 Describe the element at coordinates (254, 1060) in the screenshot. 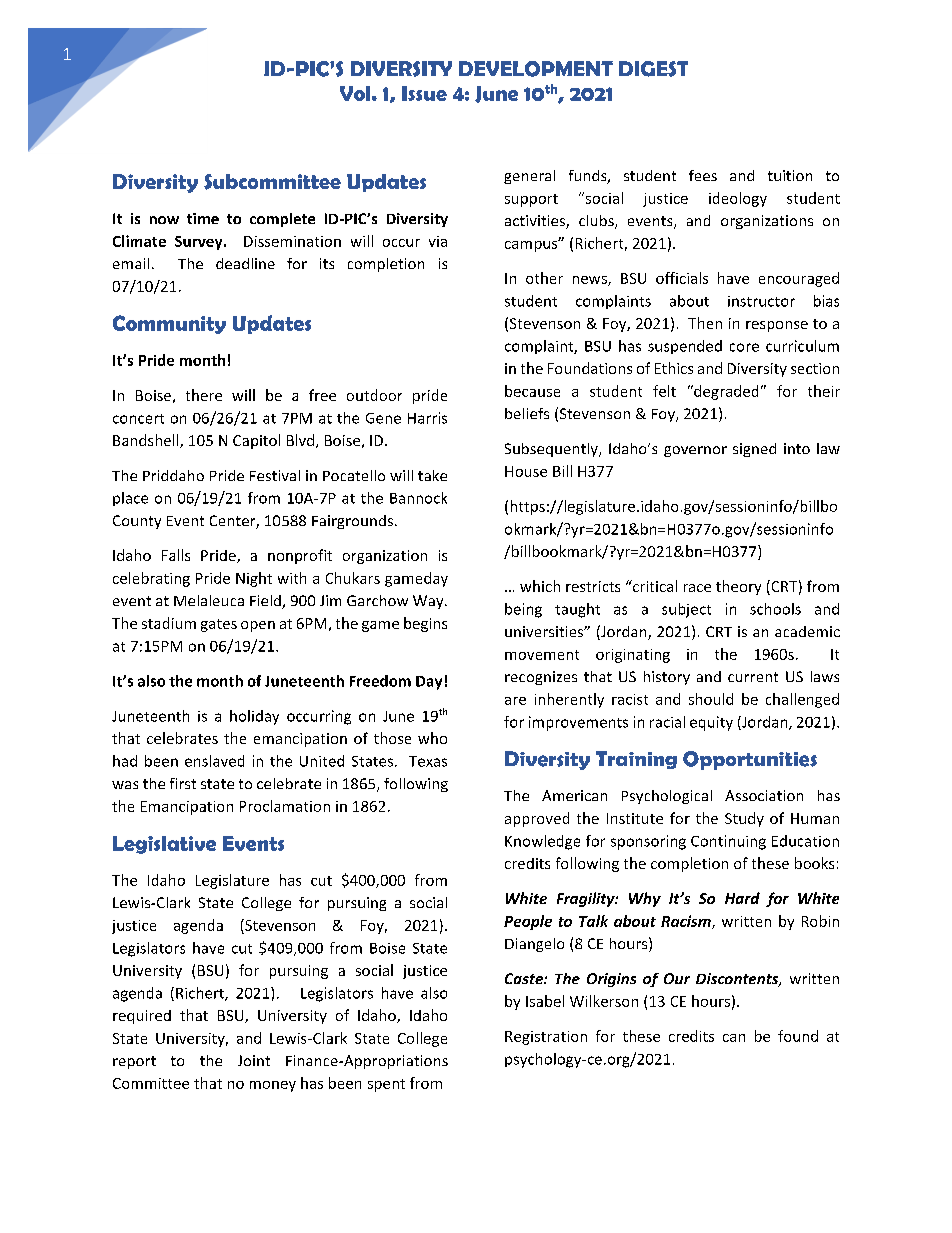

I see `Joint` at that location.
